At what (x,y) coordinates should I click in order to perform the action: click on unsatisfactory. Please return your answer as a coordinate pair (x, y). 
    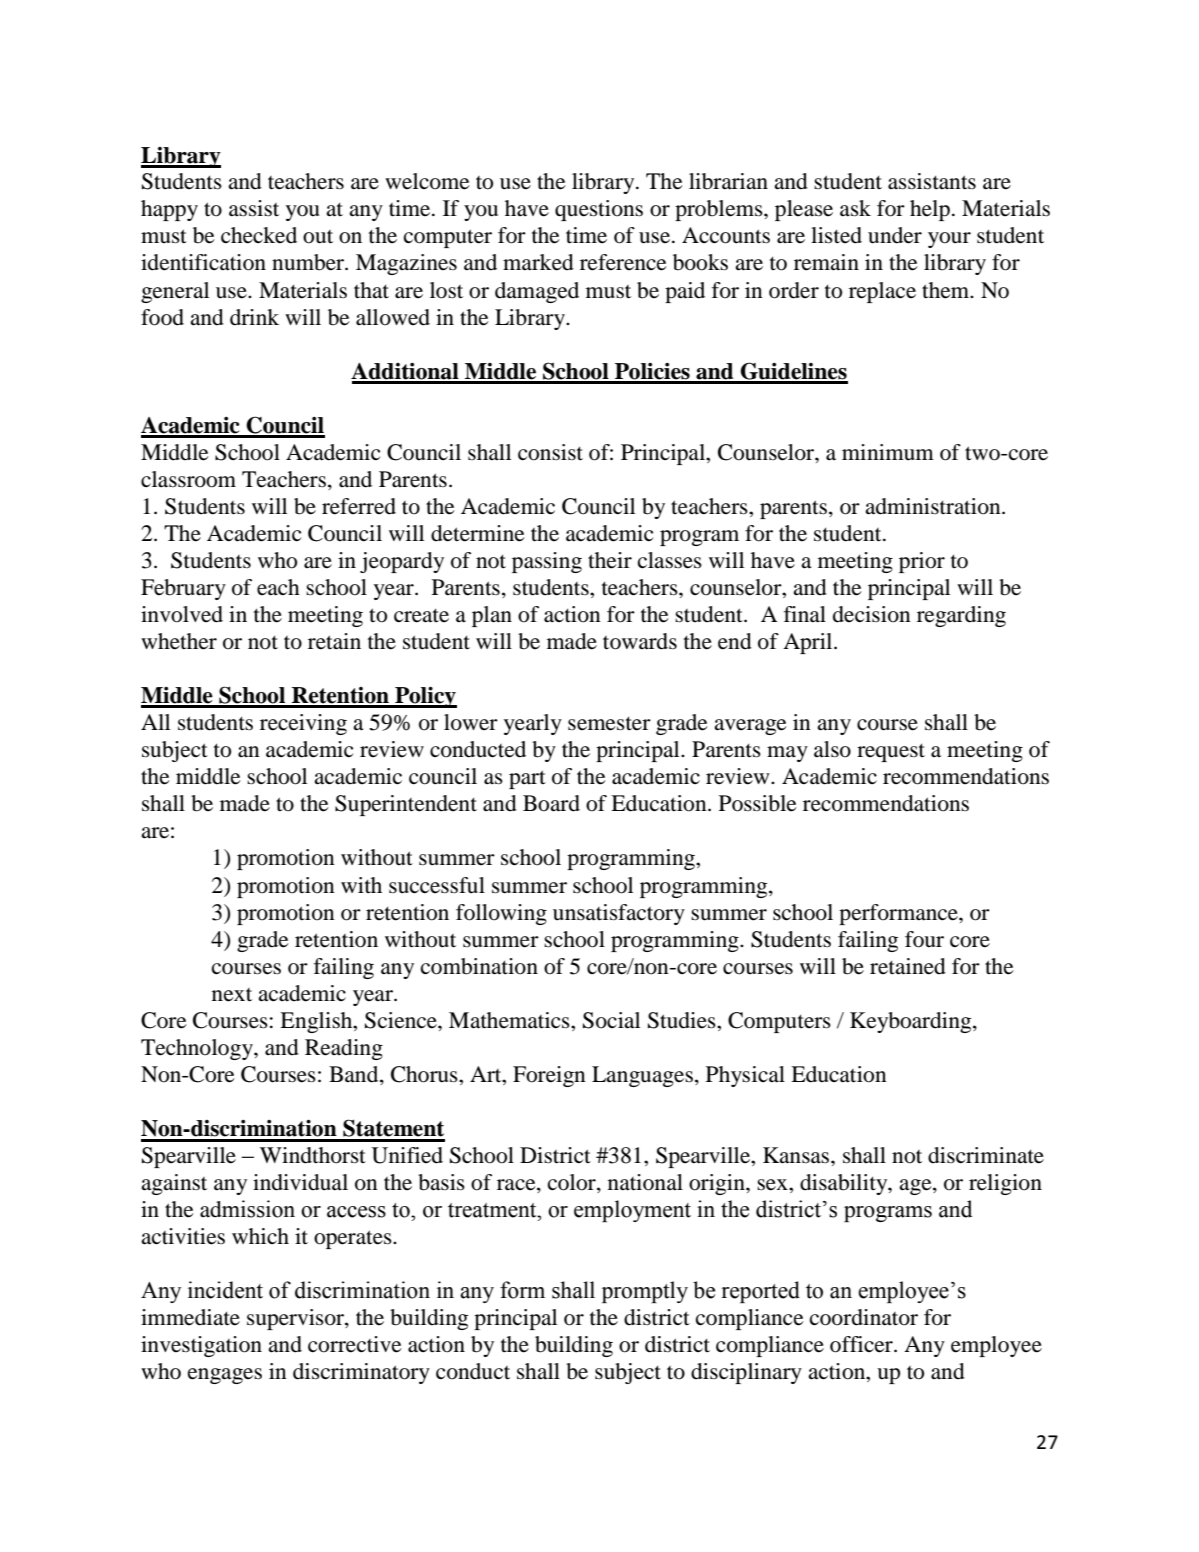
    Looking at the image, I should click on (619, 914).
